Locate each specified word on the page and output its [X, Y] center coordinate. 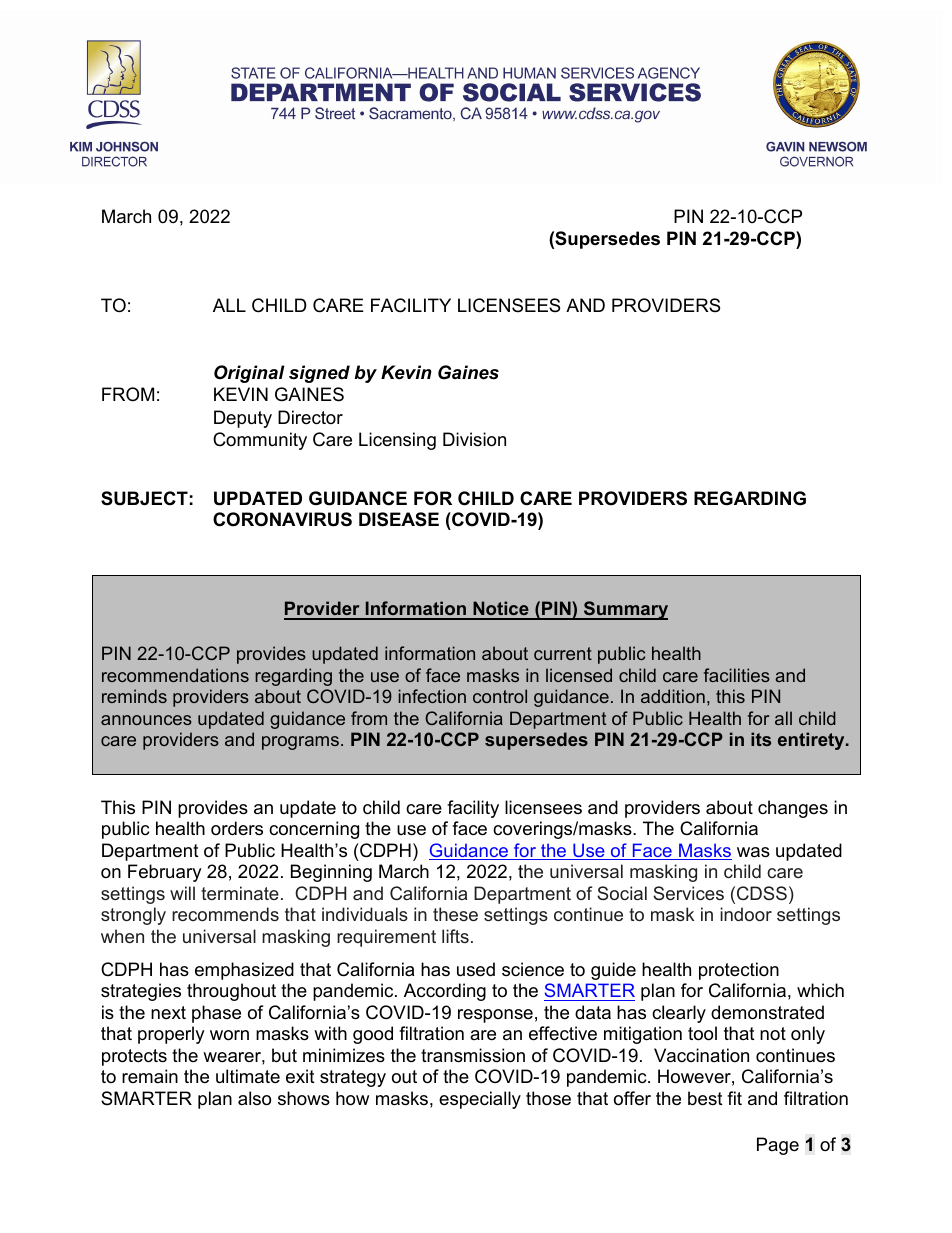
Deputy [243, 419]
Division [474, 439]
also [254, 1098]
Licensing [397, 441]
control [500, 696]
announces [146, 720]
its [761, 739]
